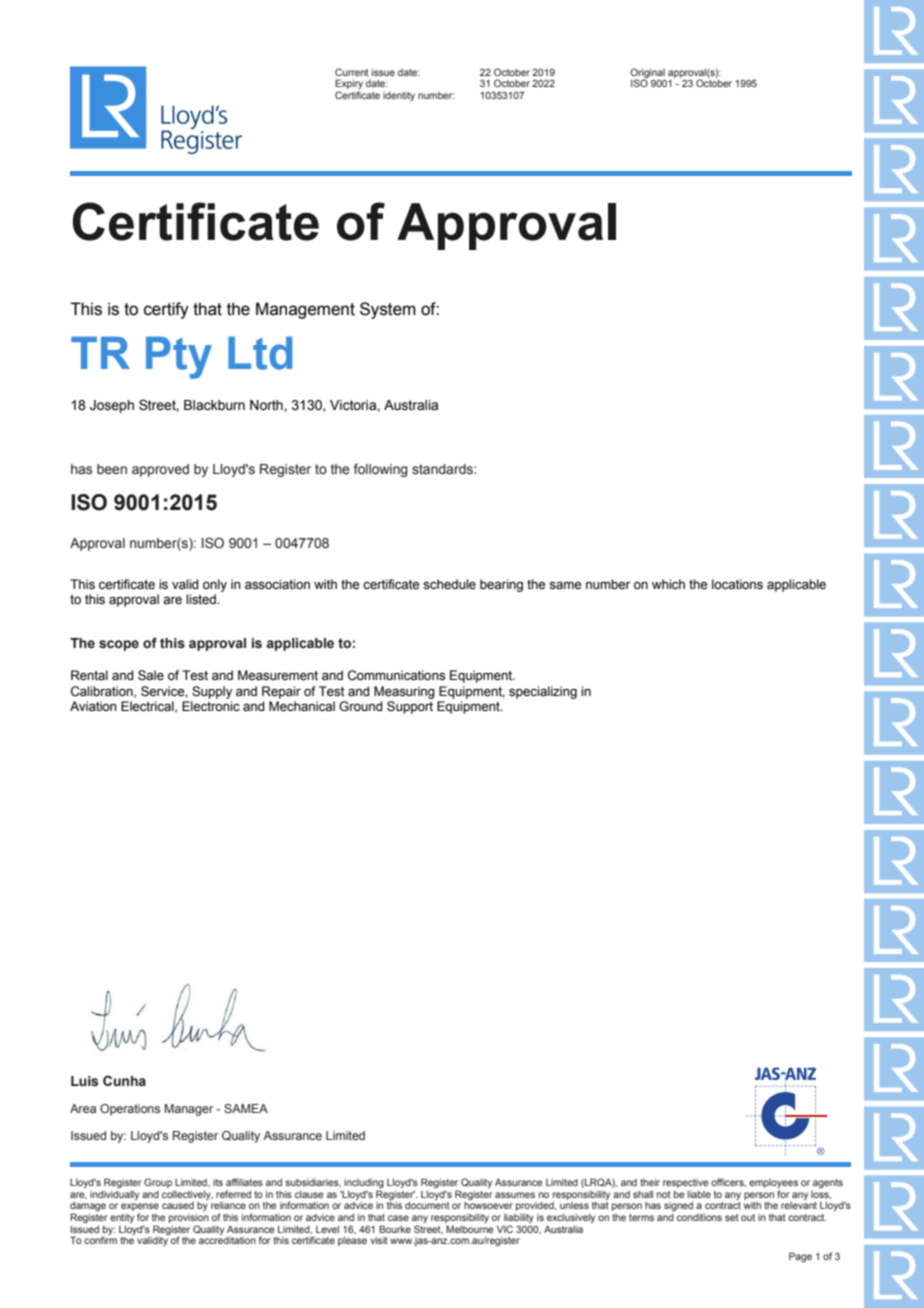 The image size is (924, 1308). I want to click on Management, so click(305, 310).
